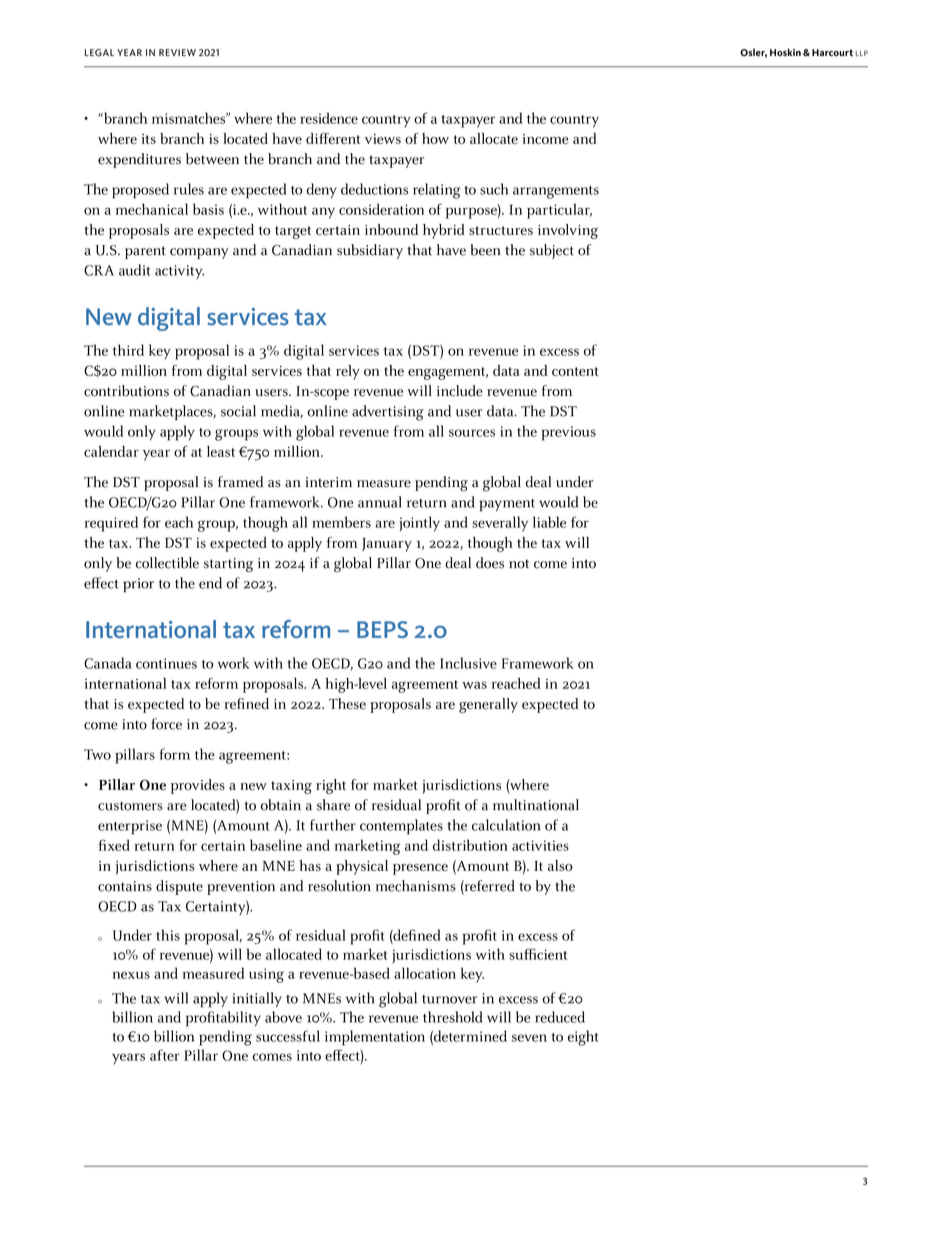 The image size is (952, 1233). Describe the element at coordinates (583, 1038) in the screenshot. I see `eight` at that location.
